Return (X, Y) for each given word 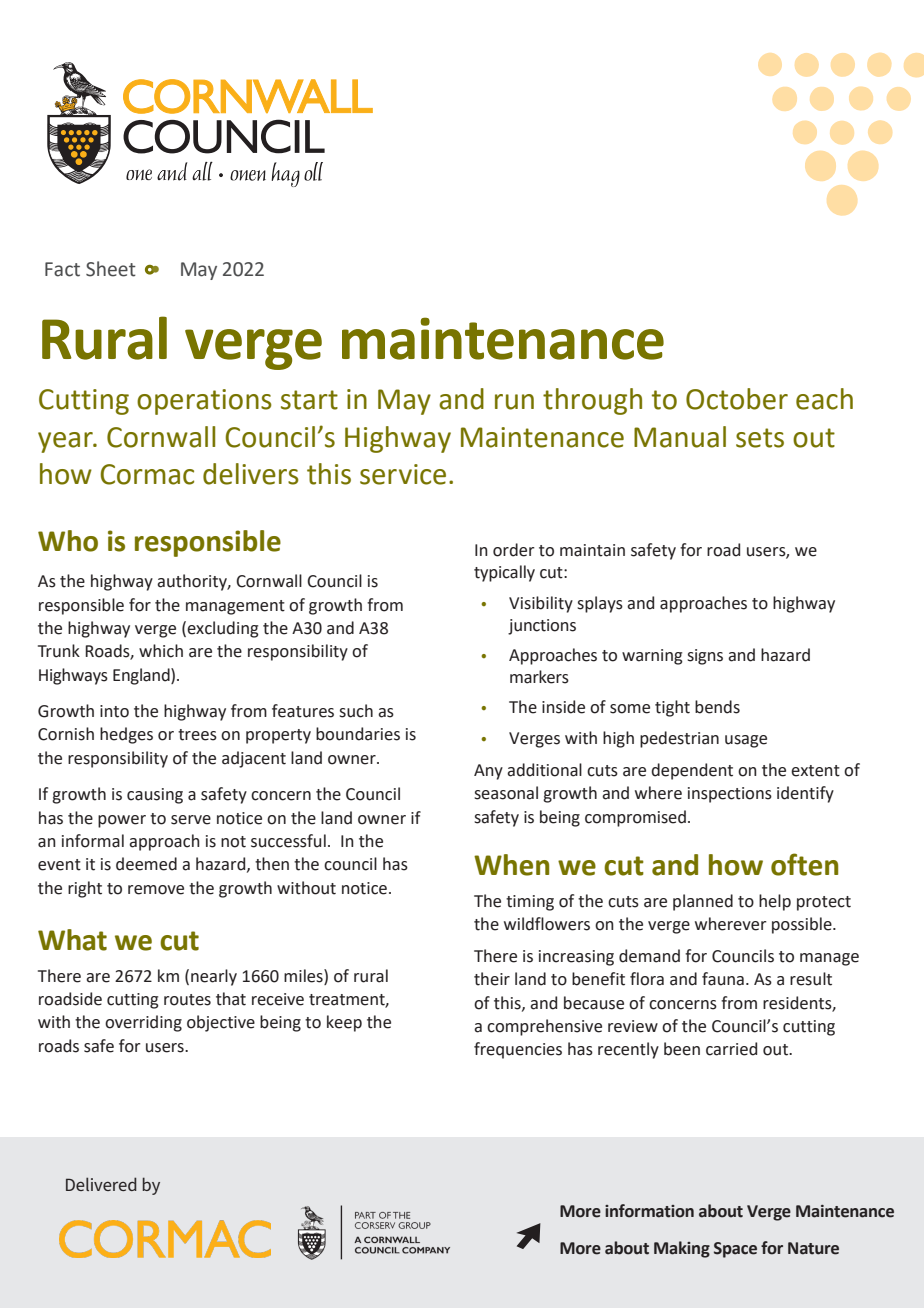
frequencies (518, 1050)
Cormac (147, 474)
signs (705, 657)
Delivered (101, 1184)
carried (731, 1049)
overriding (143, 1023)
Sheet (111, 269)
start (309, 400)
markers (539, 677)
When (511, 865)
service (403, 474)
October (737, 399)
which (161, 651)
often (804, 864)
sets (760, 438)
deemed (146, 864)
